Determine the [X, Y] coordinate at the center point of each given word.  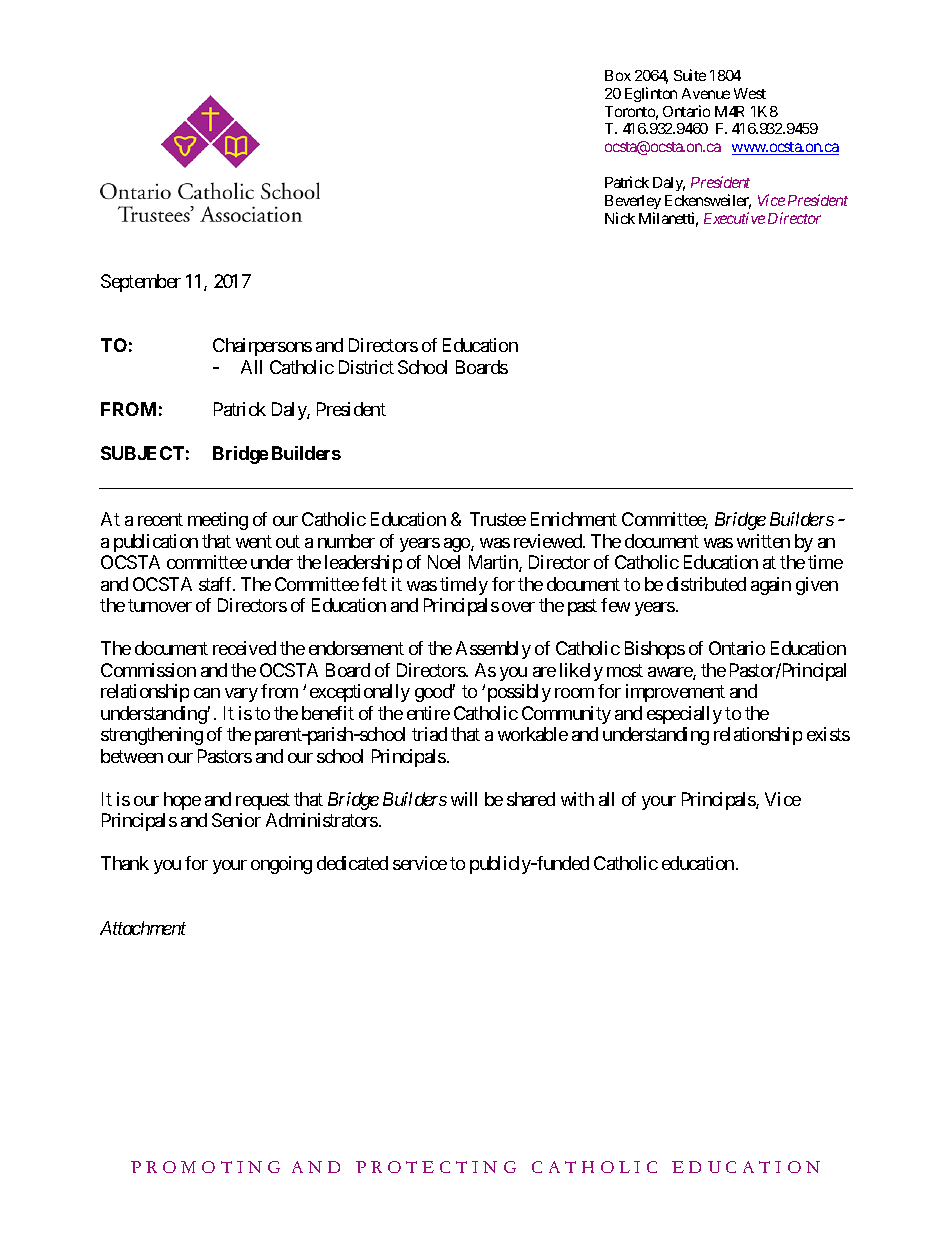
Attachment [143, 928]
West [750, 93]
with [577, 799]
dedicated [352, 863]
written [763, 541]
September [141, 283]
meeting [218, 521]
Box [618, 75]
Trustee [498, 519]
